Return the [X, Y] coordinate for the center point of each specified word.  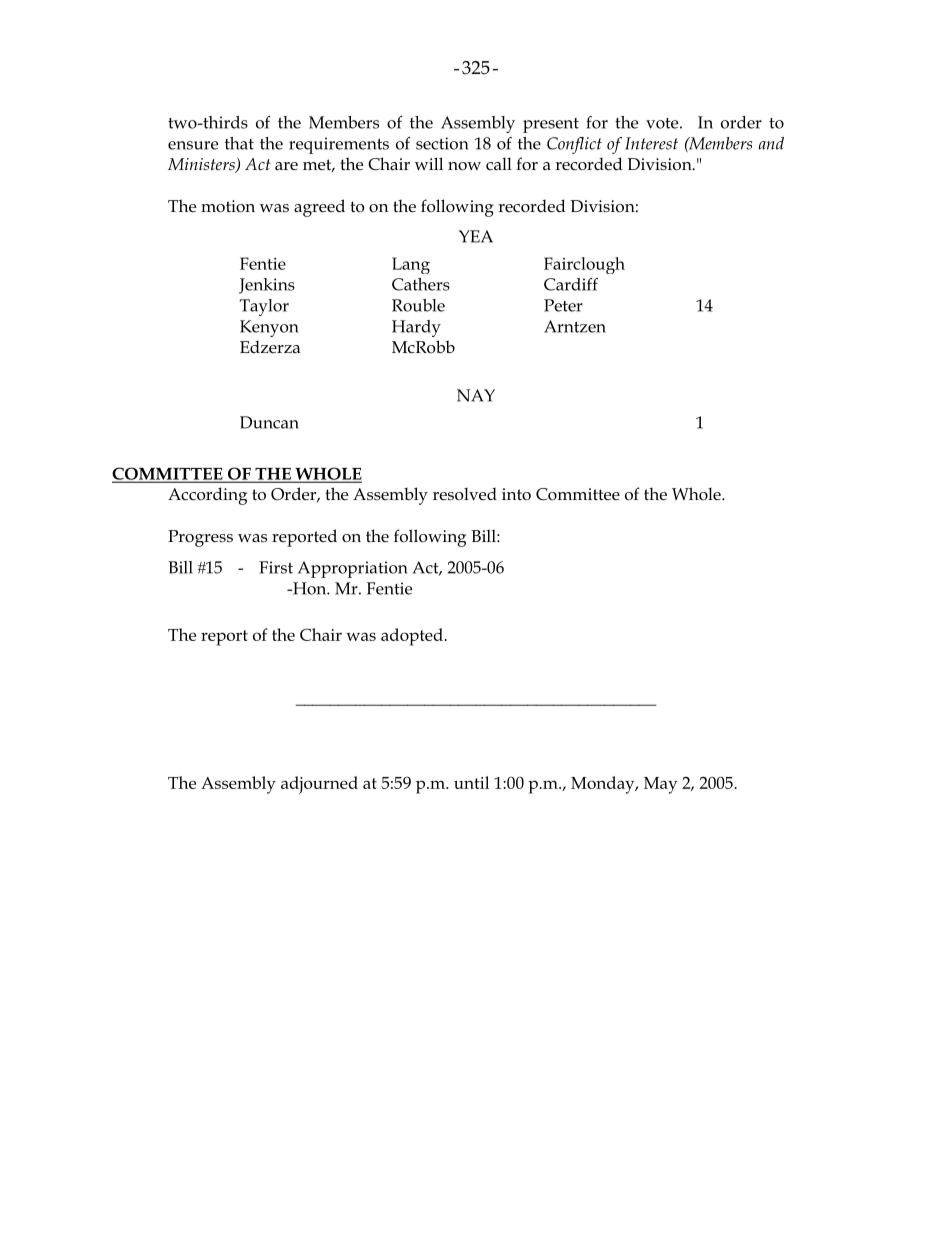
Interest [651, 143]
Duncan [269, 422]
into [516, 494]
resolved [465, 494]
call [499, 163]
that [239, 143]
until [471, 782]
